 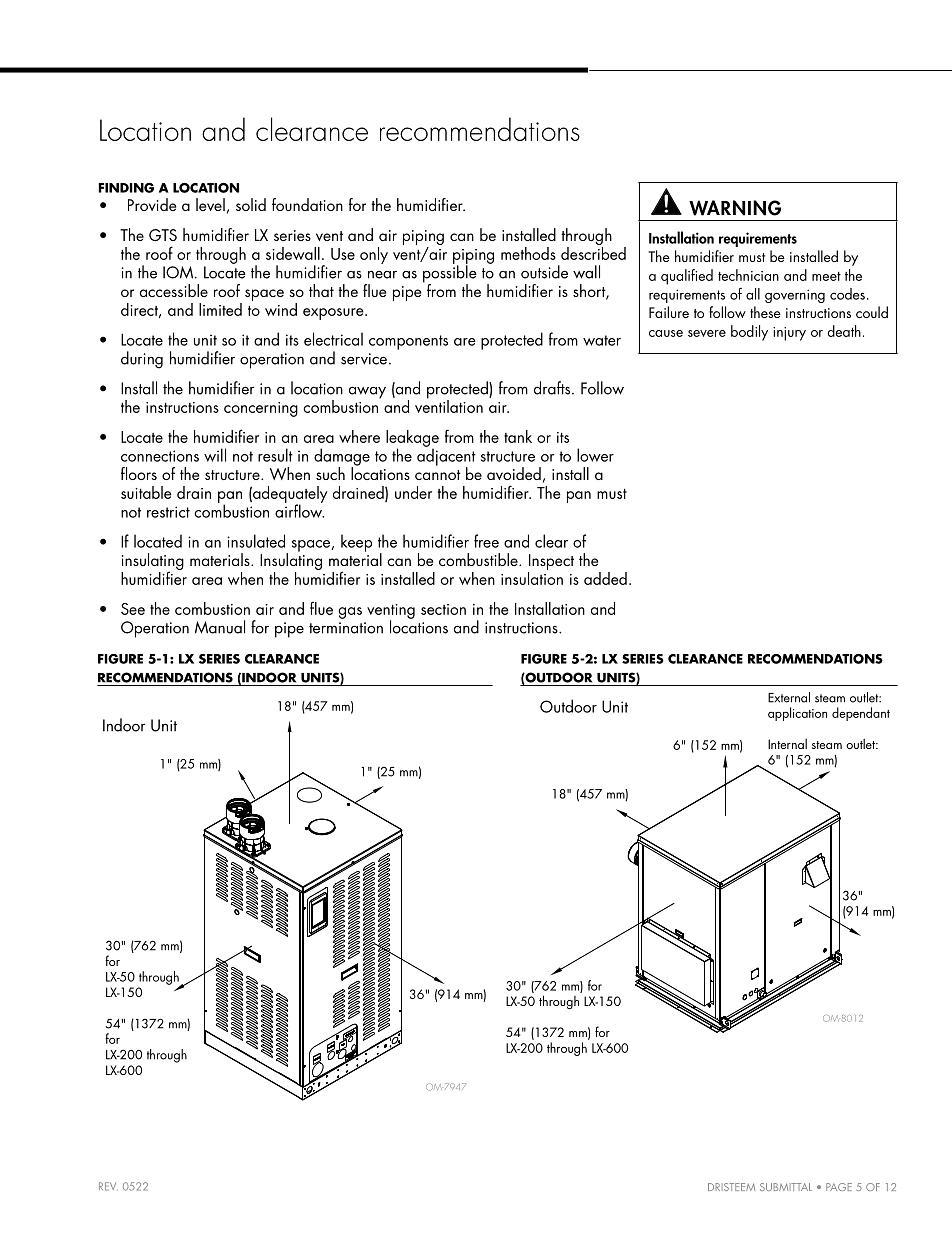 I want to click on Internal, so click(x=787, y=744).
